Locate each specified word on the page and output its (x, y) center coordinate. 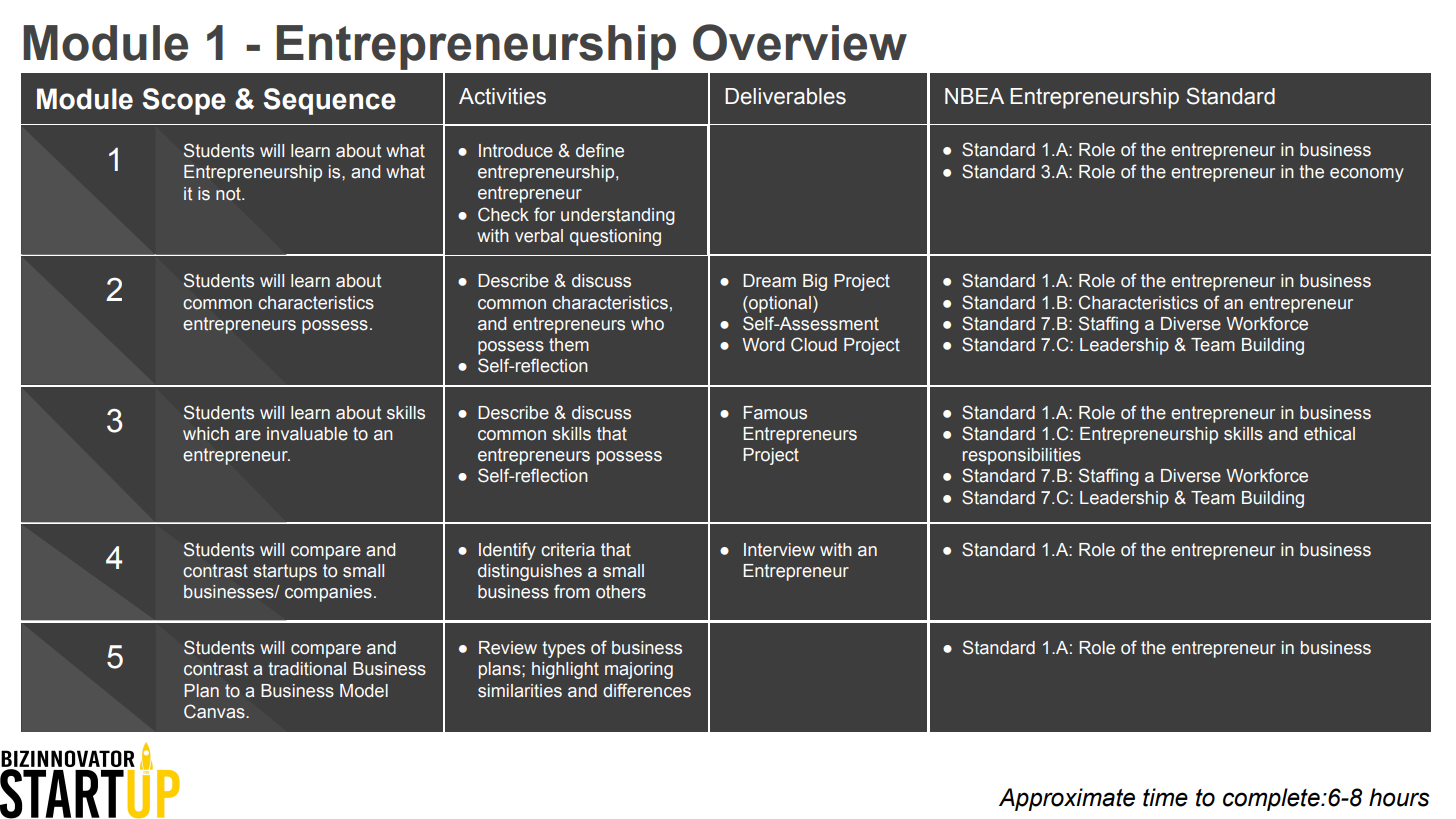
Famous (775, 413)
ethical (1329, 434)
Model (364, 691)
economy (1367, 175)
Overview (800, 42)
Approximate (1067, 799)
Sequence (330, 101)
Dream (769, 281)
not (229, 194)
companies (328, 593)
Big (815, 282)
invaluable (307, 434)
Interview (779, 550)
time (1165, 797)
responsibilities (1022, 456)
